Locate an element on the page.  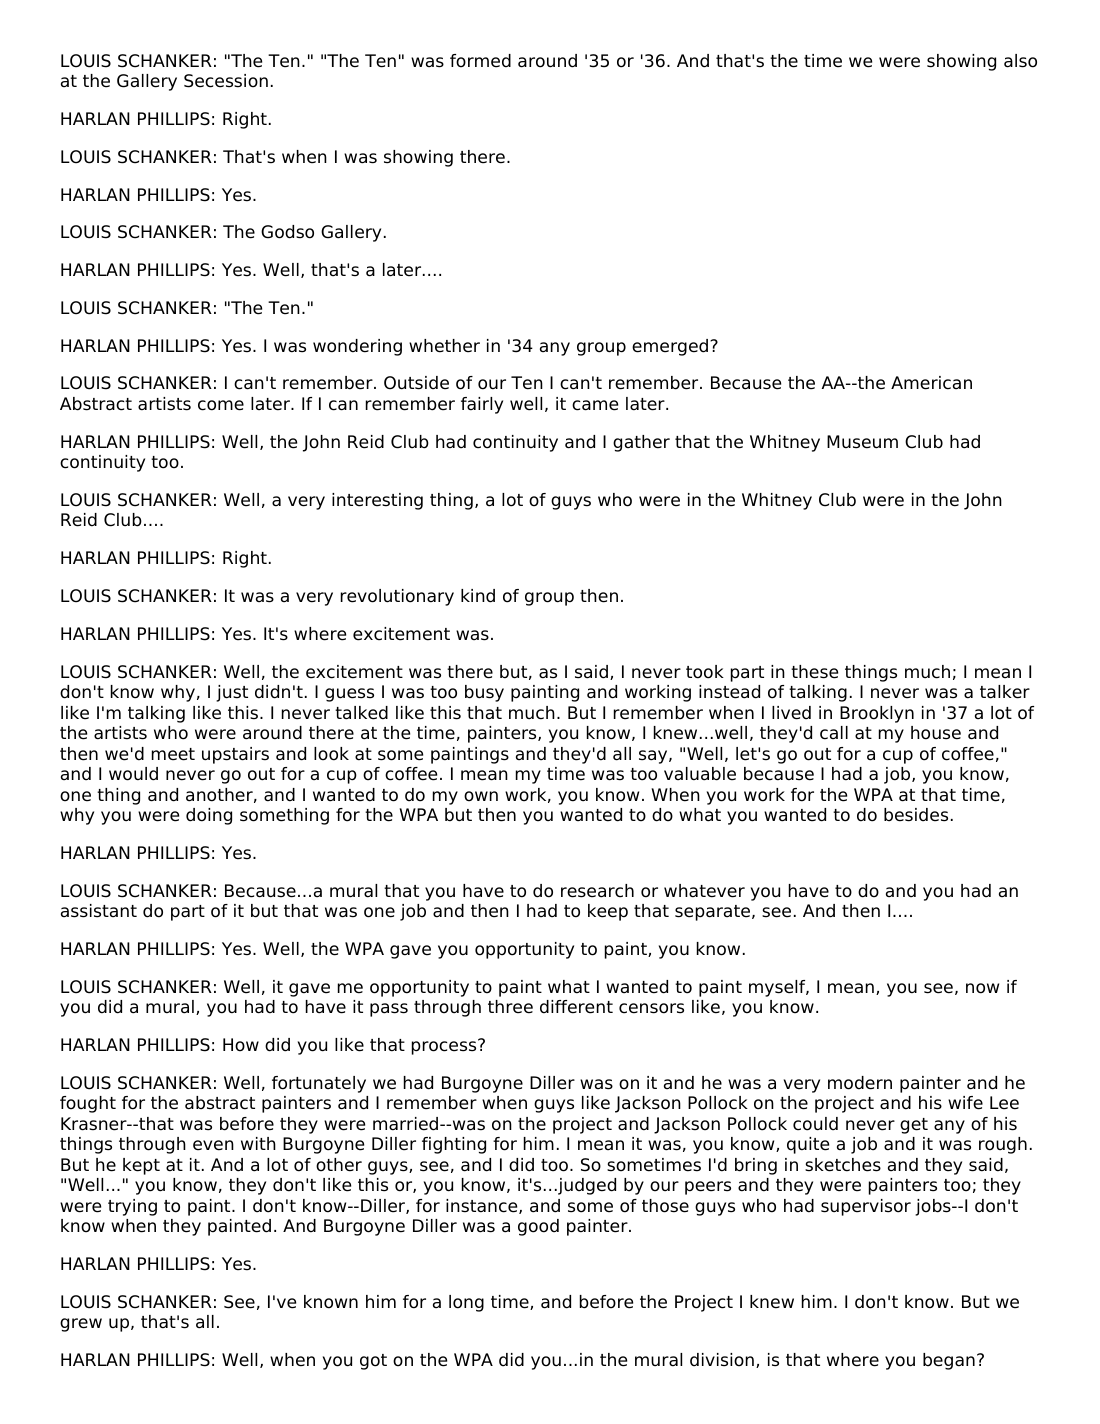
gather is located at coordinates (641, 443).
